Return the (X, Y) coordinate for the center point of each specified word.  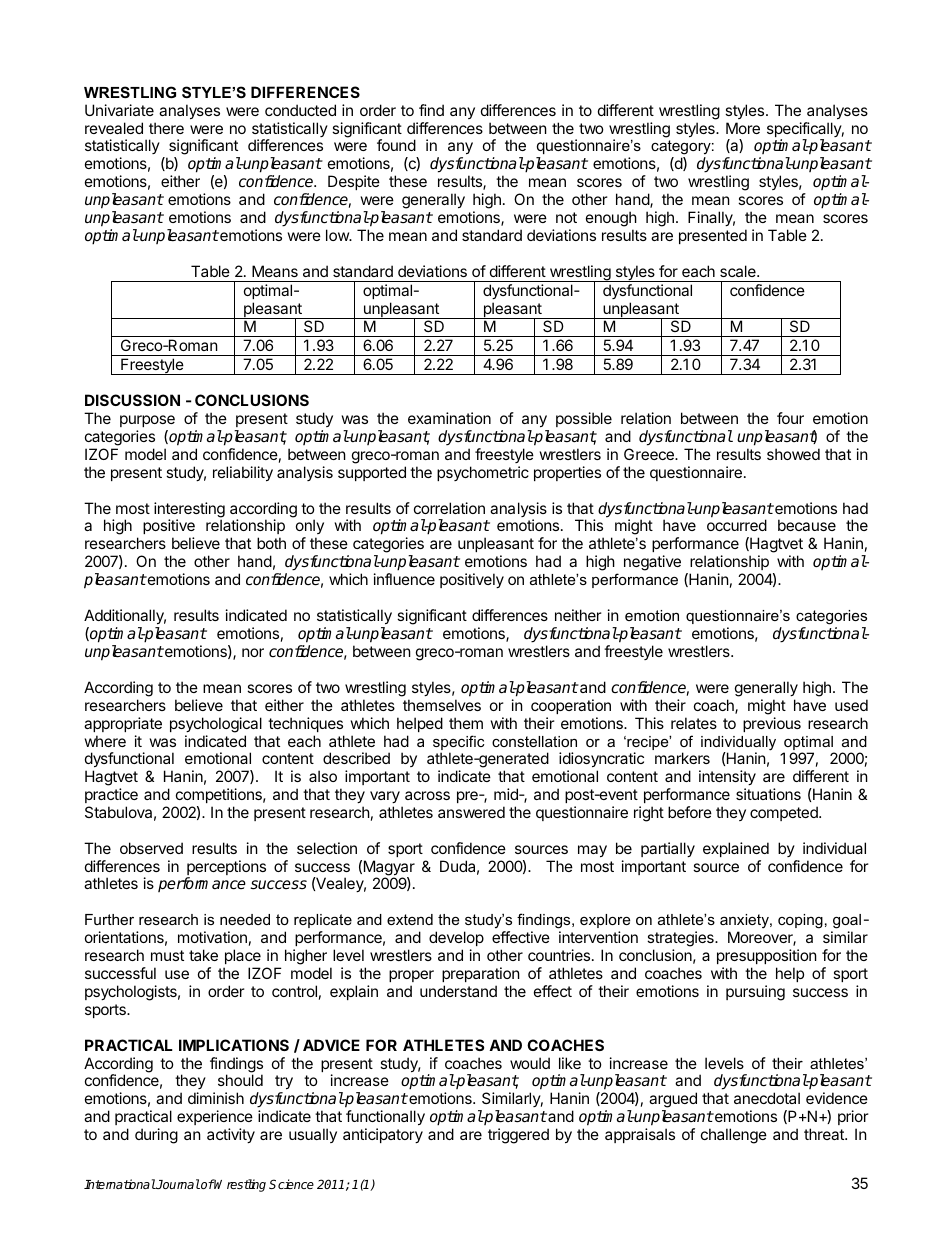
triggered (518, 1136)
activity (231, 1135)
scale (739, 271)
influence (404, 579)
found (396, 145)
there (166, 128)
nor (253, 652)
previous (772, 724)
